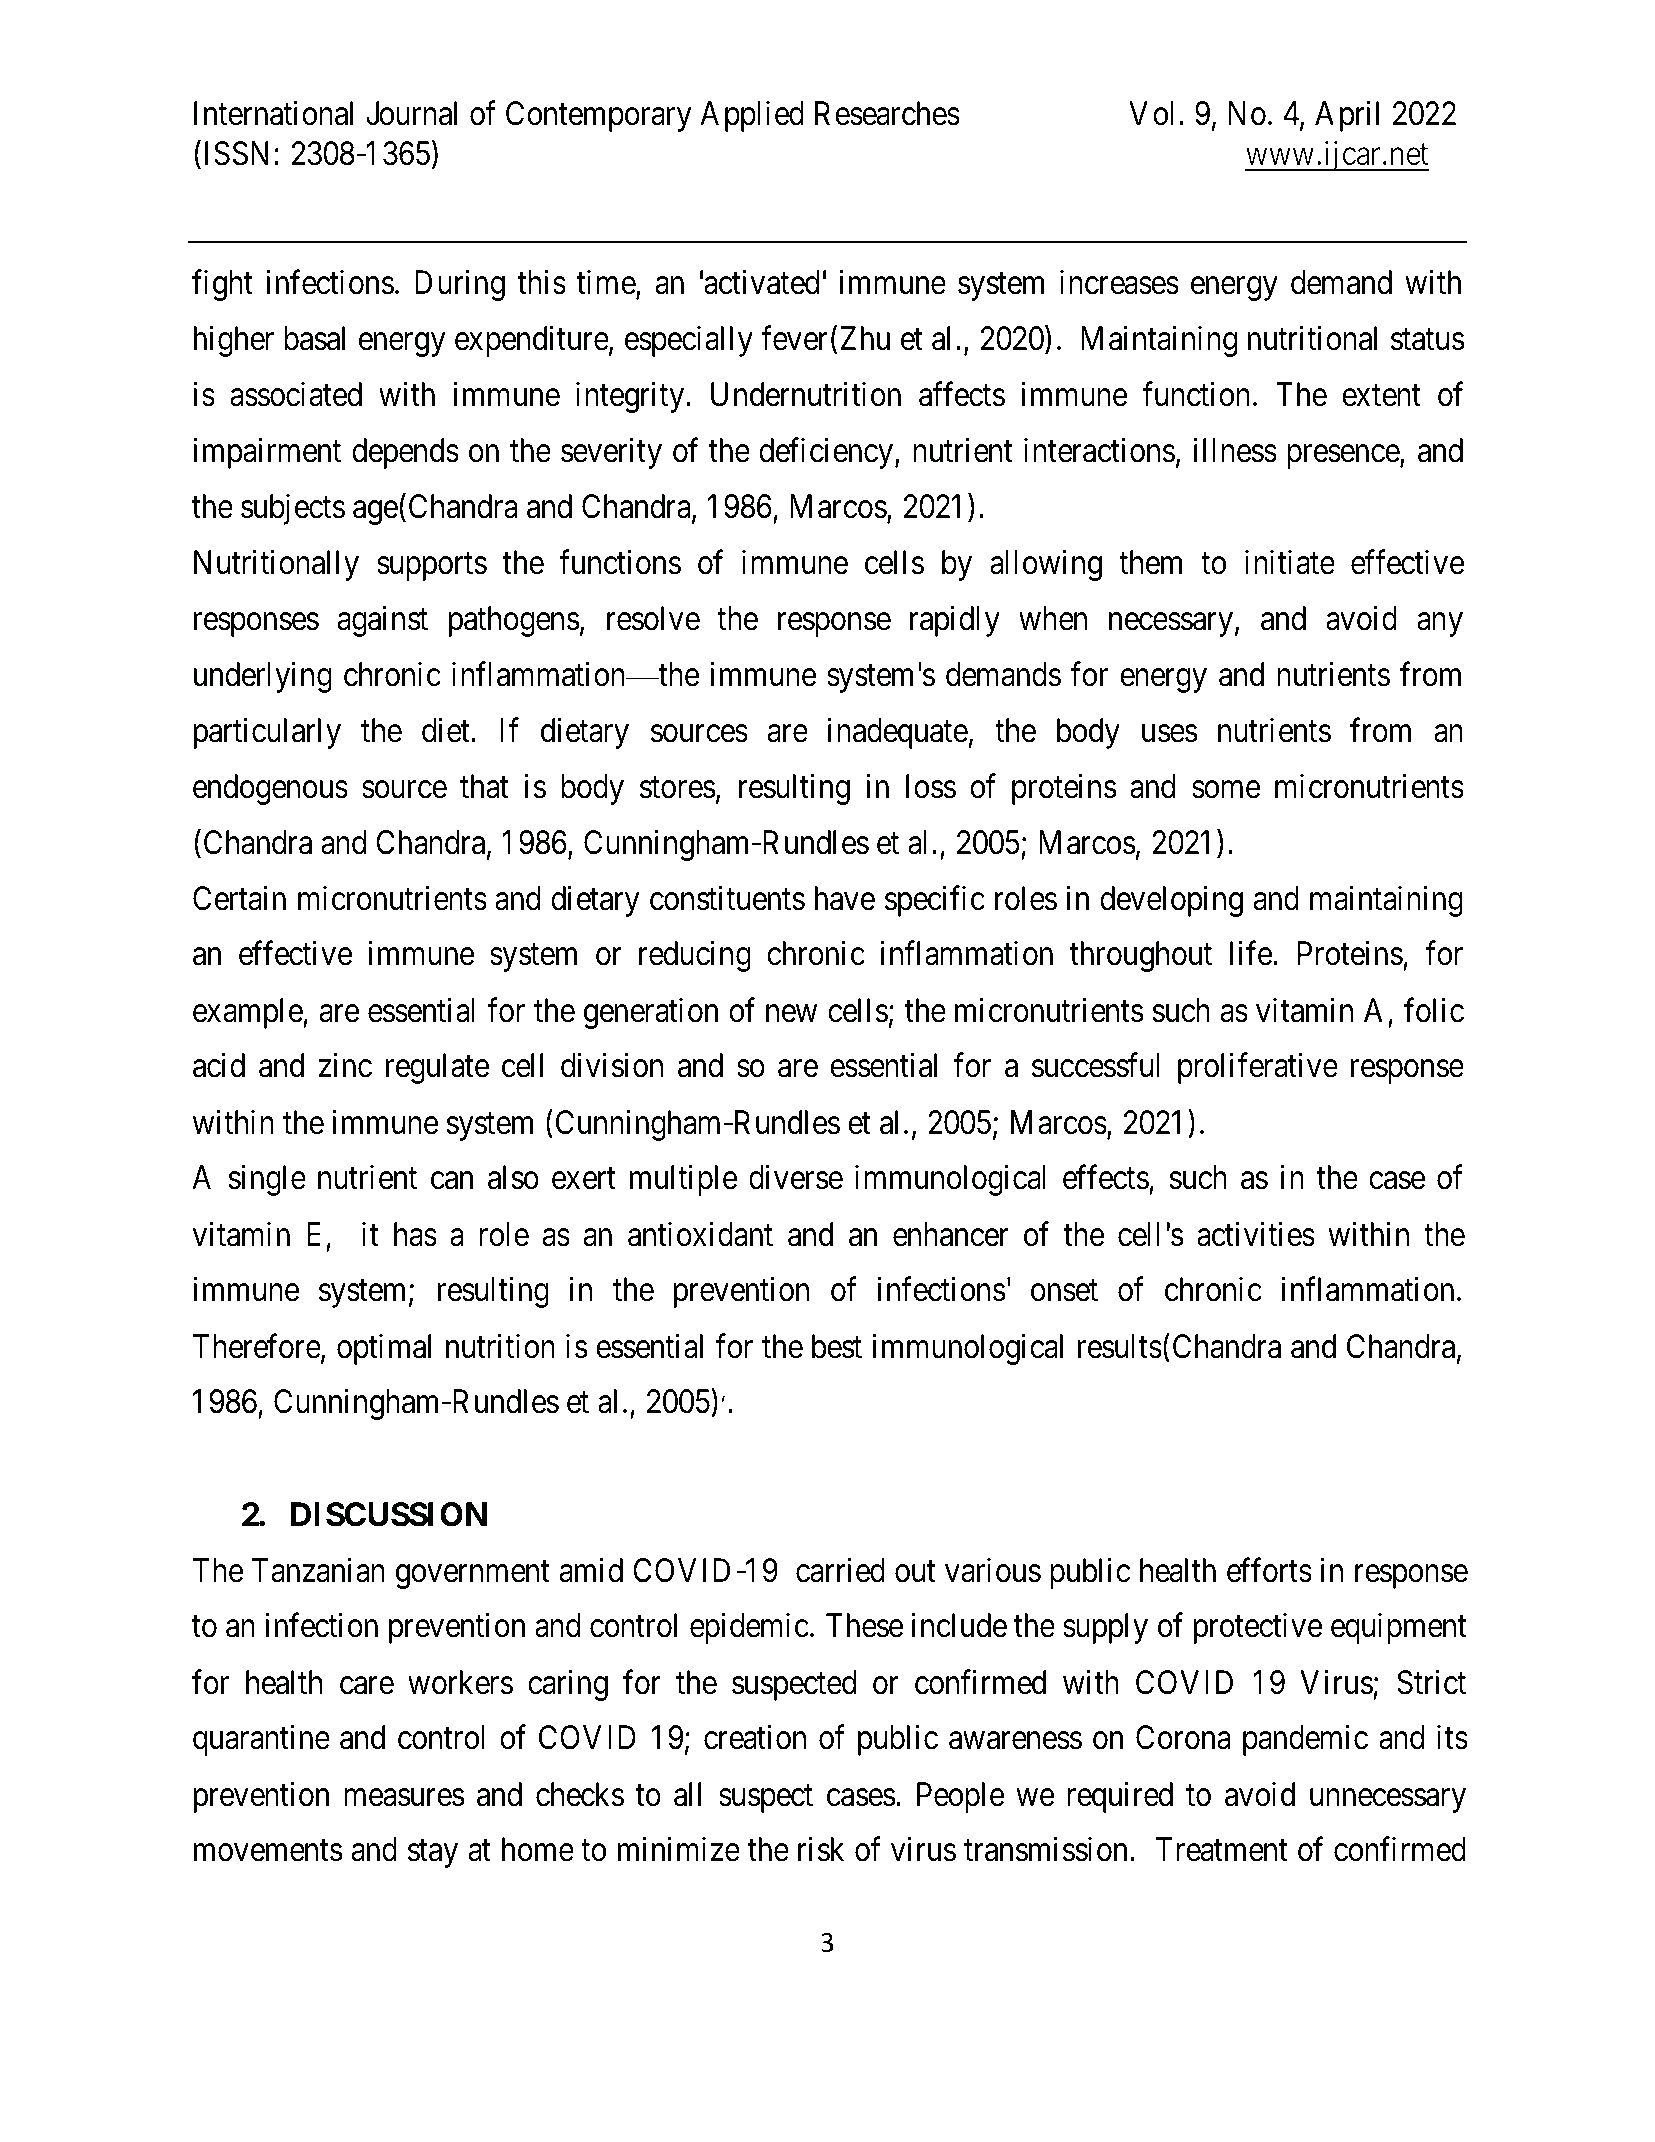  I want to click on risk, so click(821, 1849).
